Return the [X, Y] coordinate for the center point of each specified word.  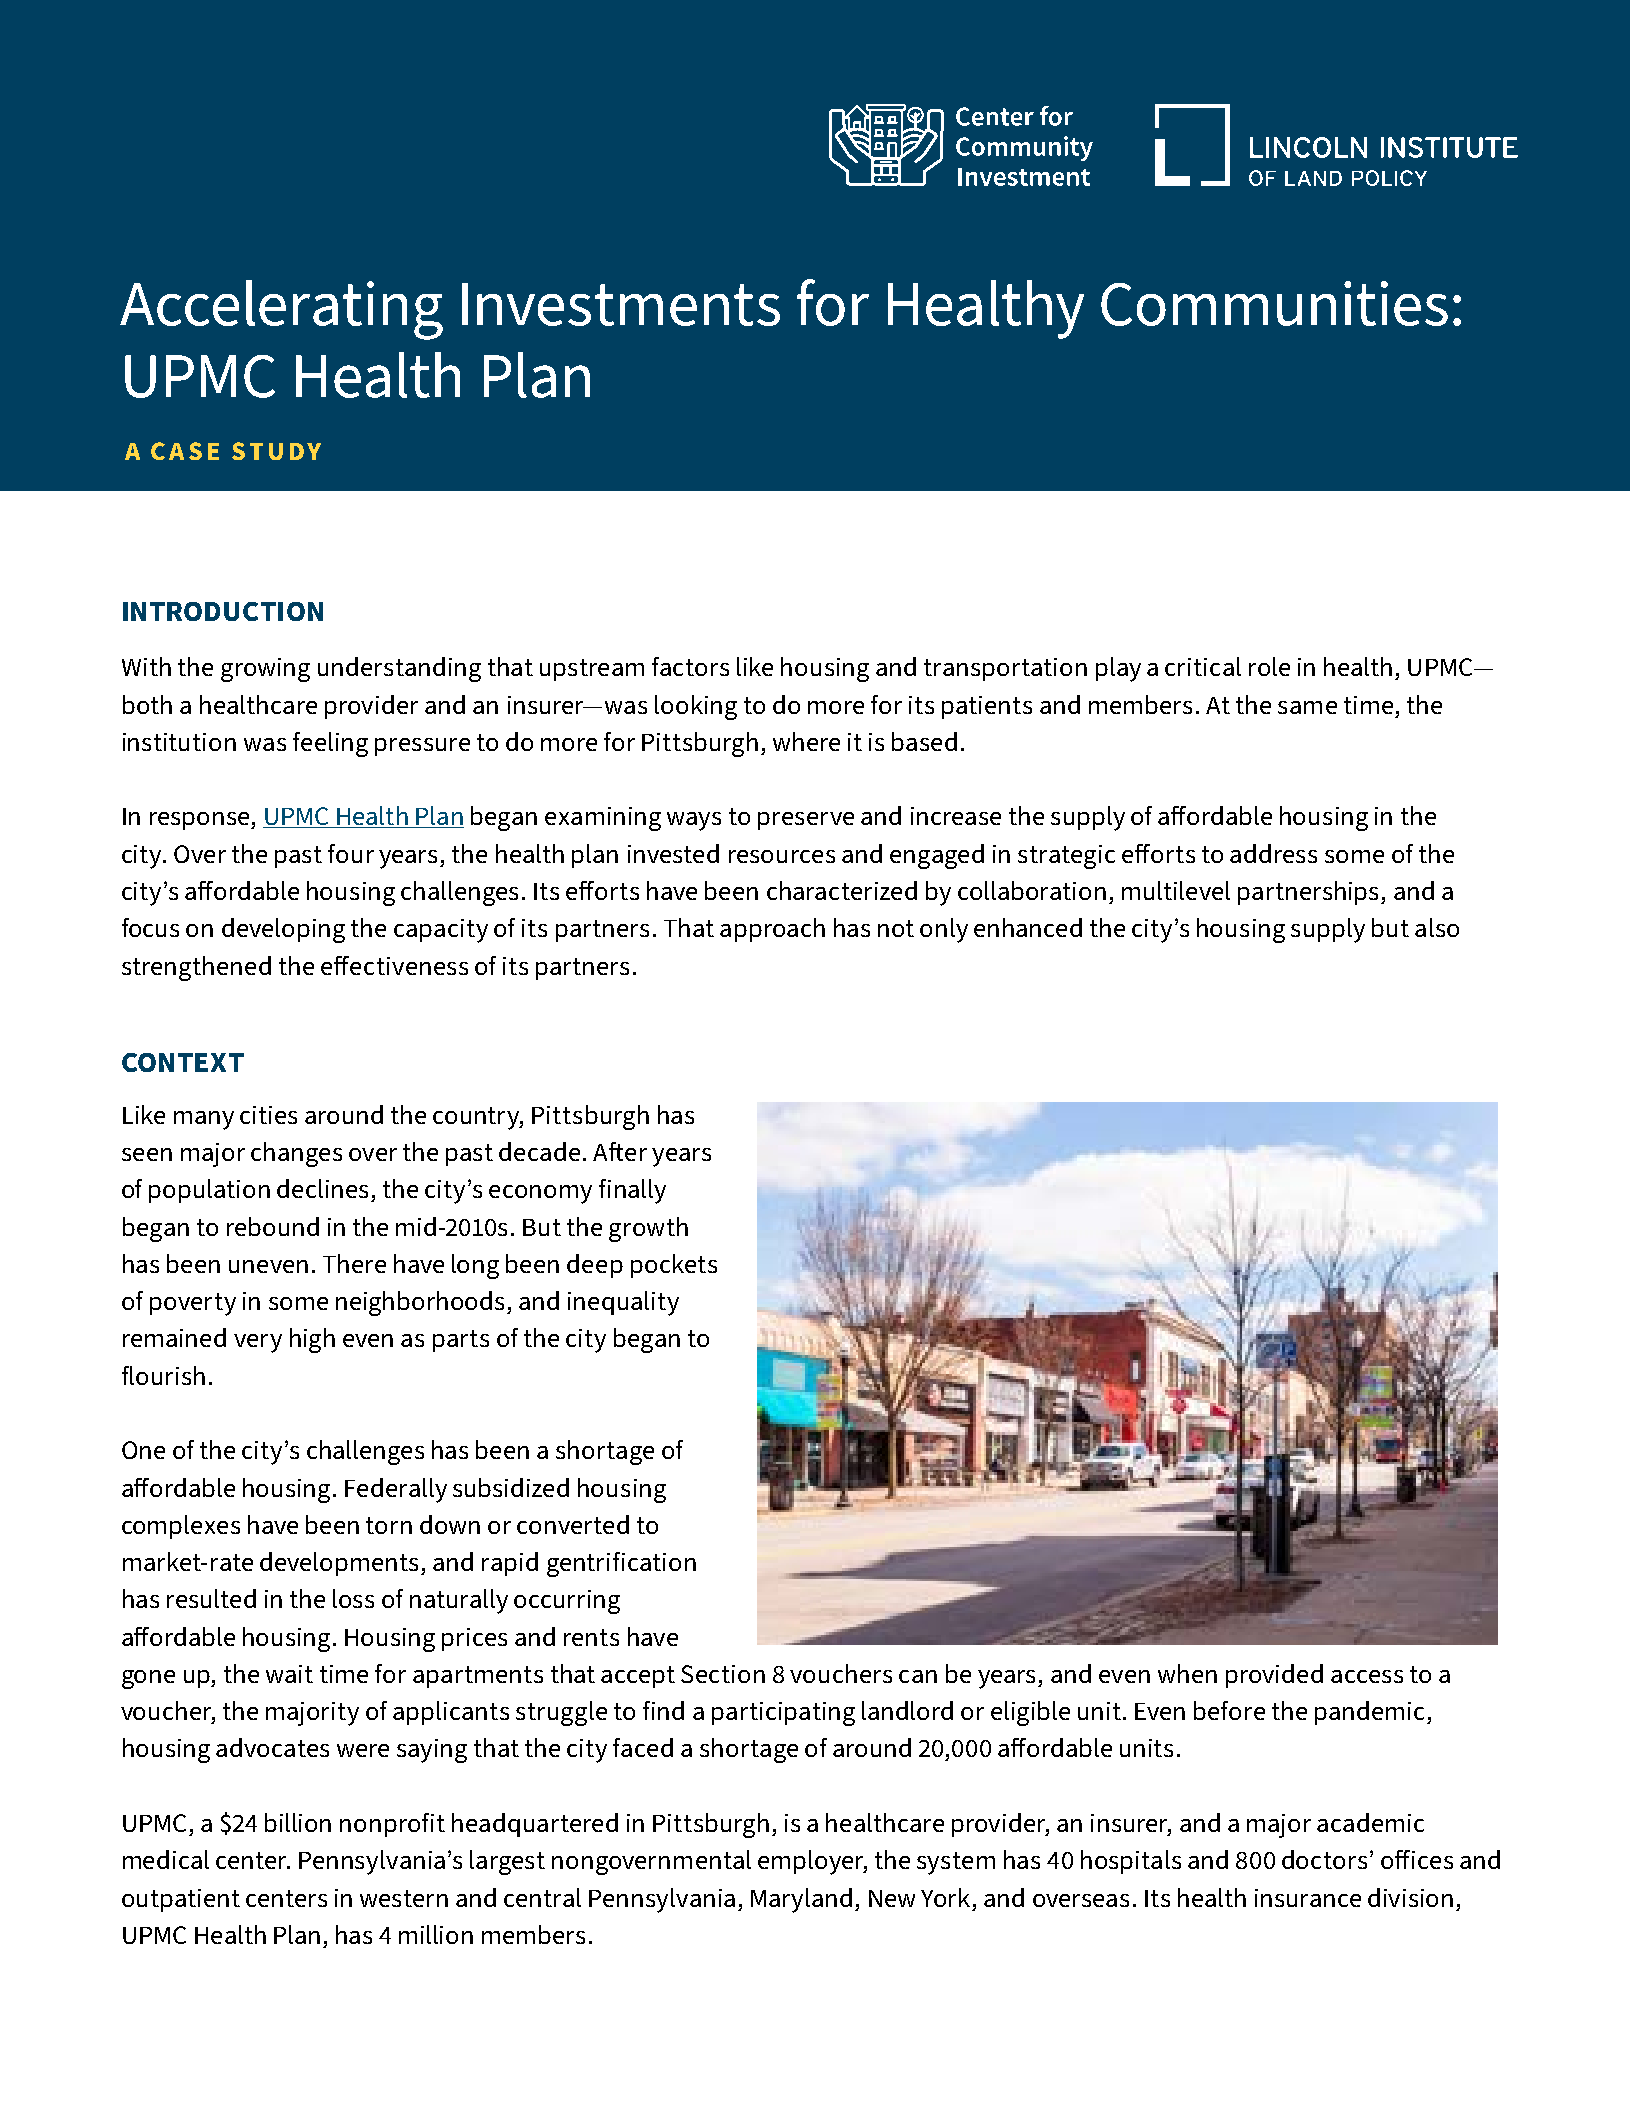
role [1269, 666]
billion [298, 1822]
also [1437, 927]
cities [268, 1115]
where [806, 741]
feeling [330, 744]
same [1307, 707]
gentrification [621, 1564]
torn [389, 1525]
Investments [621, 304]
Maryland [801, 1900]
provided [1274, 1676]
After [620, 1151]
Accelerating [281, 310]
